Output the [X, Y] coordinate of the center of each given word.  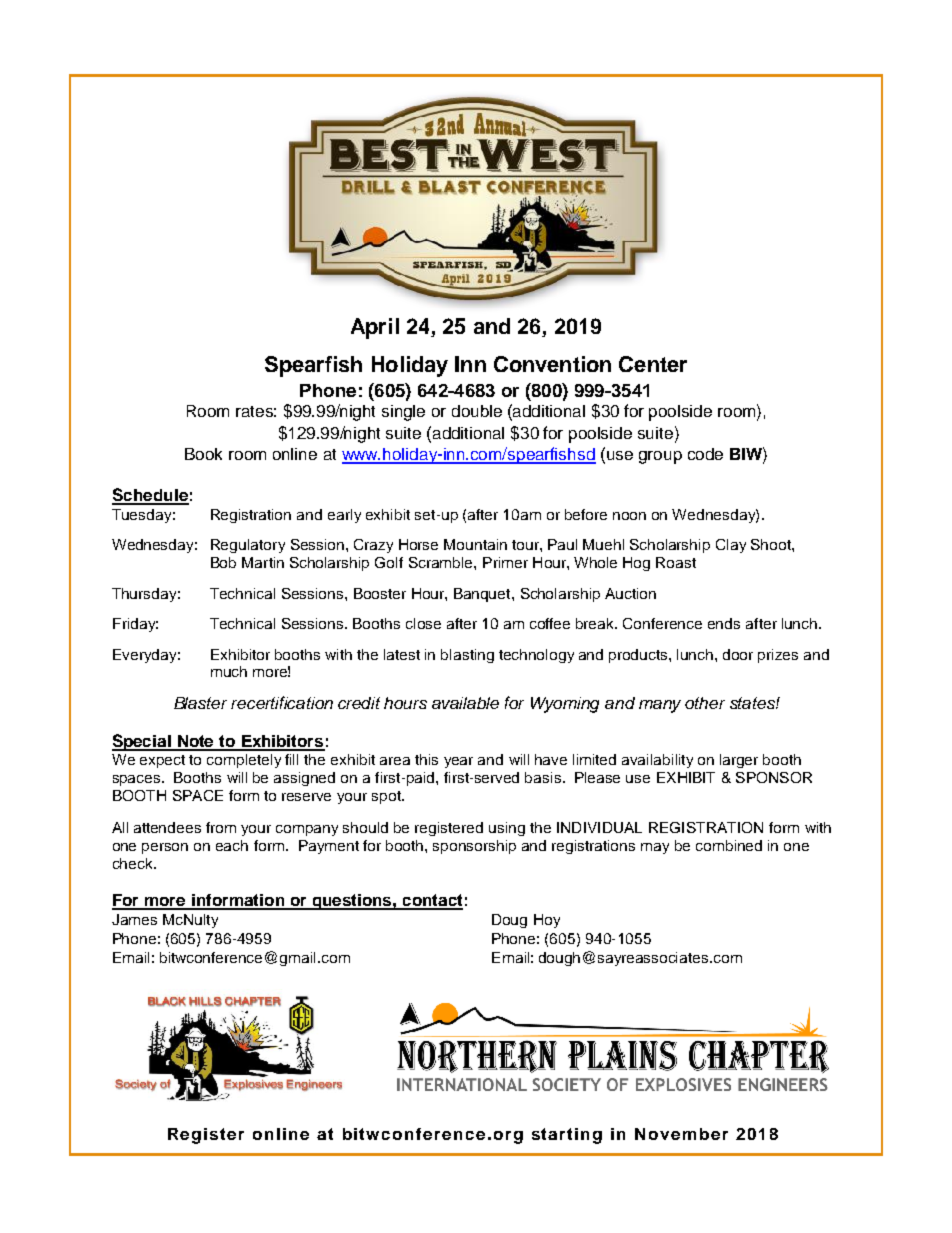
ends [724, 623]
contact [431, 901]
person [165, 848]
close [423, 623]
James [134, 919]
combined [729, 845]
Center [653, 364]
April [375, 328]
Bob [223, 562]
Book [203, 454]
